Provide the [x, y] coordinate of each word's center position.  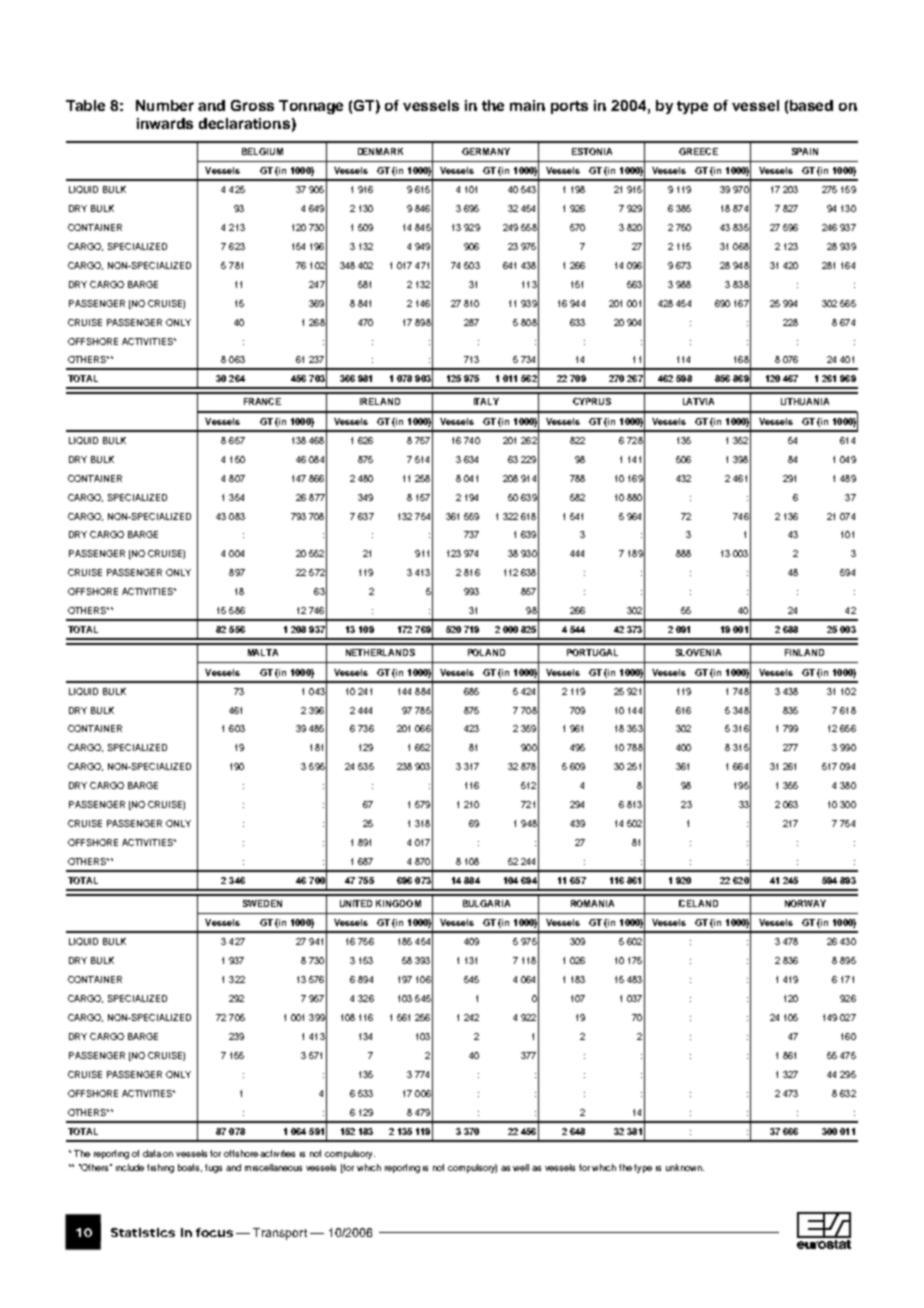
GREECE [698, 151]
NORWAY [805, 903]
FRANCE [262, 401]
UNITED [356, 903]
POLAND [486, 652]
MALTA [263, 652]
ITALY [486, 401]
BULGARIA [486, 903]
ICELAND [698, 903]
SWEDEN [262, 903]
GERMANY [486, 151]
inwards [165, 123]
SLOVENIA [698, 652]
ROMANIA [592, 903]
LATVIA [698, 401]
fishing [160, 1168]
